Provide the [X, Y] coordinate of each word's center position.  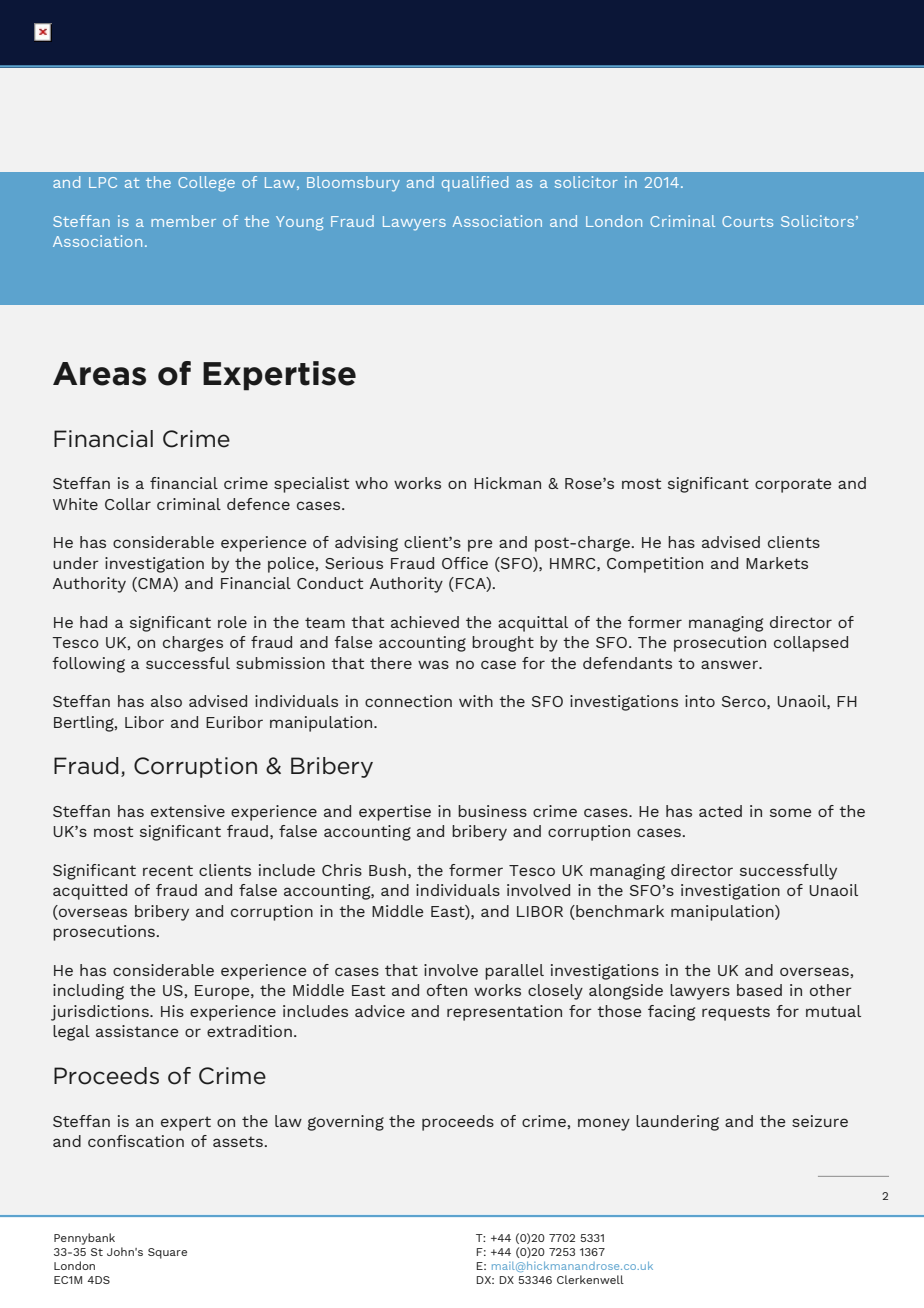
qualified [475, 184]
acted [720, 811]
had [93, 622]
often [447, 990]
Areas [99, 374]
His [172, 1011]
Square [167, 1253]
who [371, 483]
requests [736, 1013]
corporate [793, 485]
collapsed [811, 644]
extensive [188, 811]
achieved [425, 622]
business [492, 811]
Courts [747, 221]
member [183, 221]
